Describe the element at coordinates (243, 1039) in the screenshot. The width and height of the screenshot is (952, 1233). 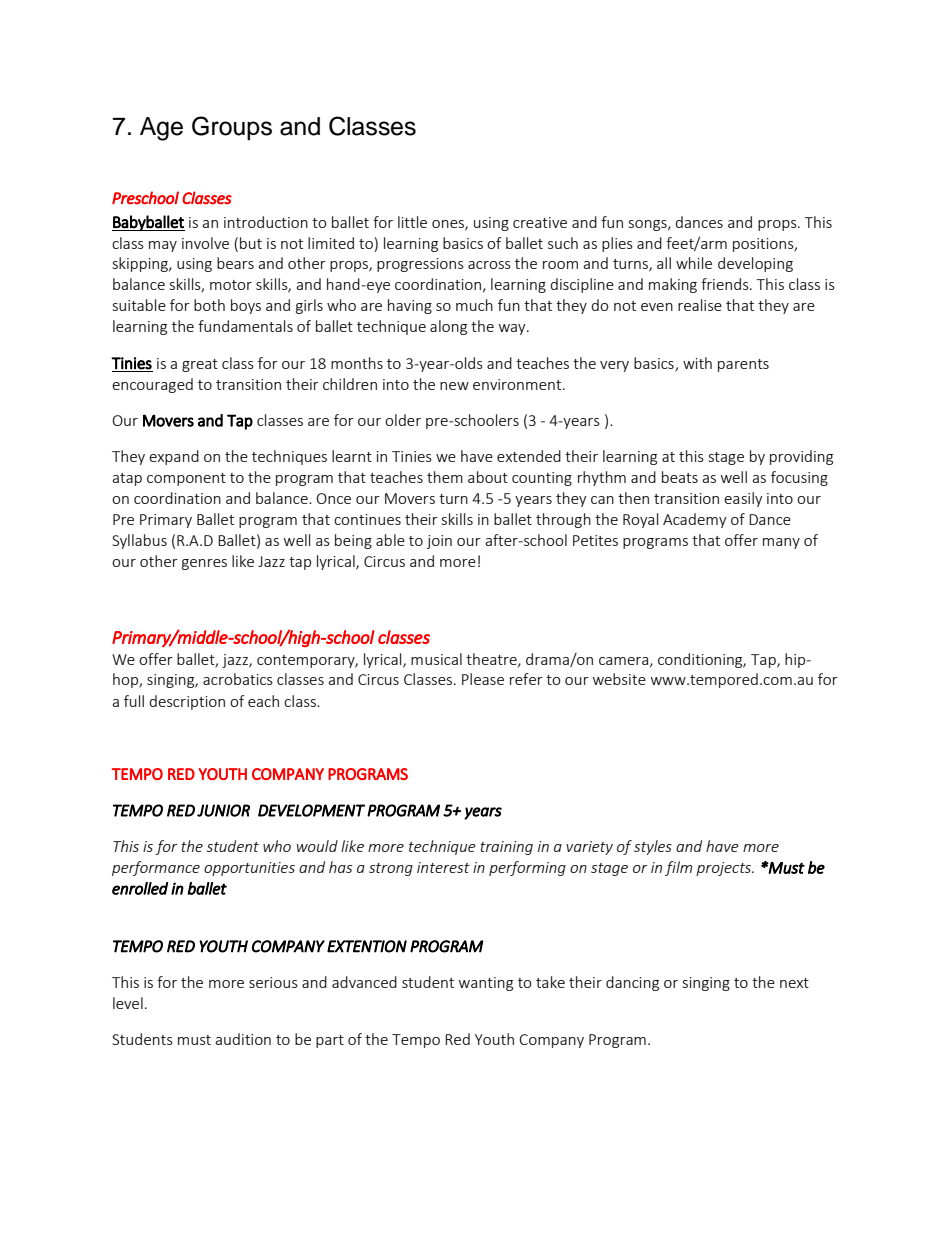
I see `audition` at that location.
